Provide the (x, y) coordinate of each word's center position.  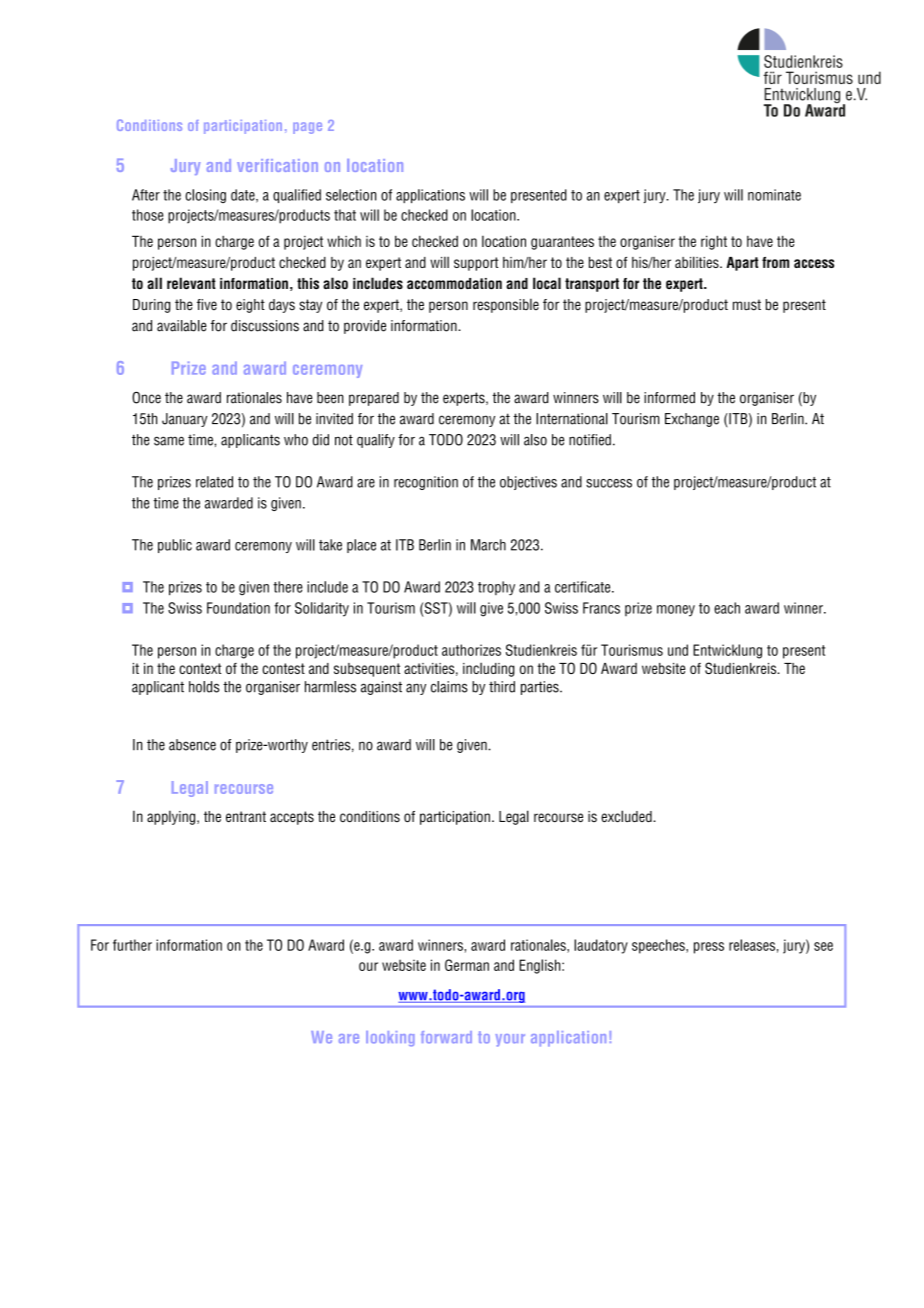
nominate (774, 195)
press (709, 948)
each (727, 608)
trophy (496, 588)
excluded (627, 816)
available (182, 326)
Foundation (238, 608)
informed (669, 398)
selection (351, 195)
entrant (246, 816)
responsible (506, 306)
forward (446, 1037)
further (132, 945)
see (823, 946)
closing (205, 196)
